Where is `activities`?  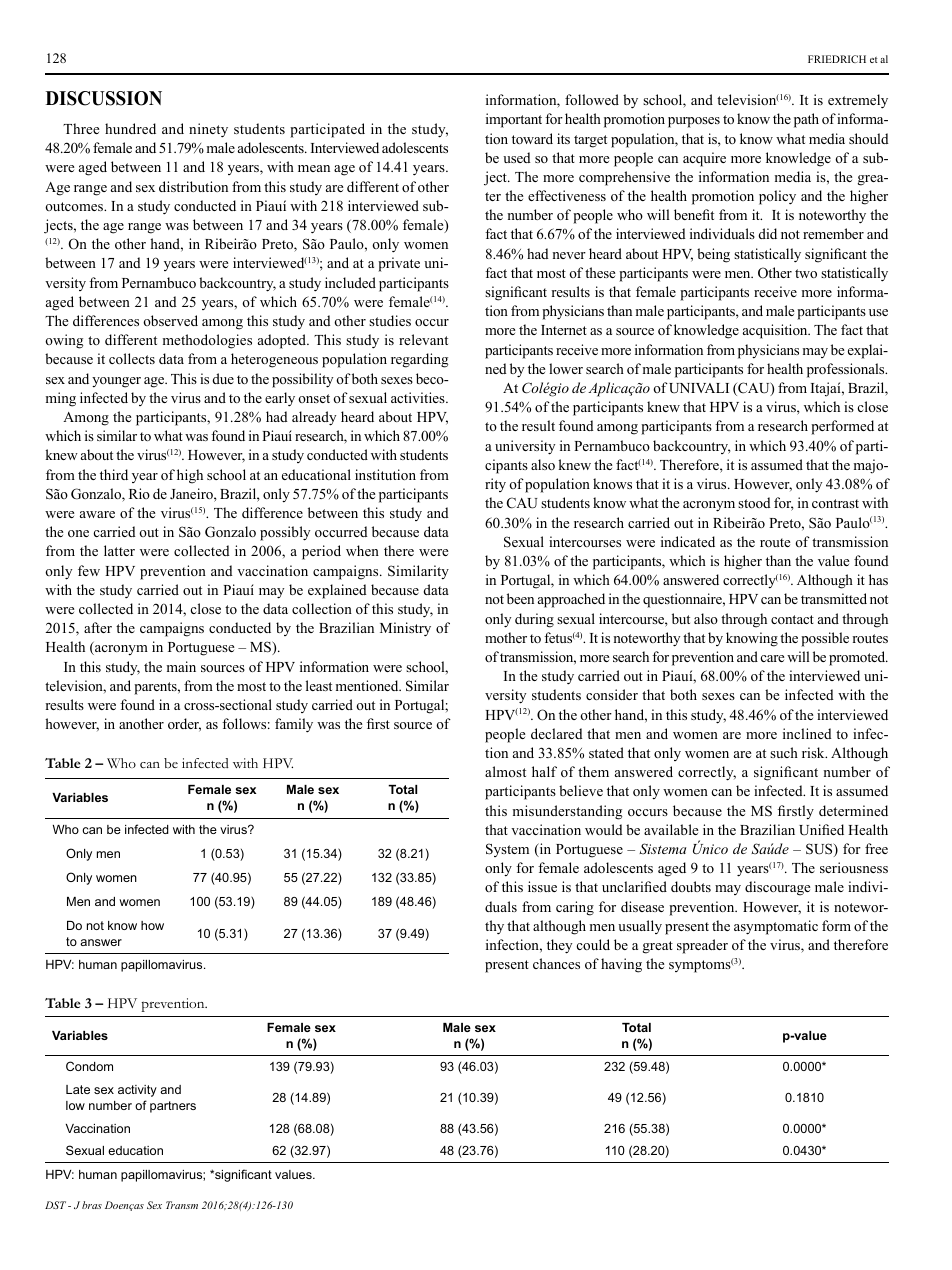 activities is located at coordinates (419, 397).
